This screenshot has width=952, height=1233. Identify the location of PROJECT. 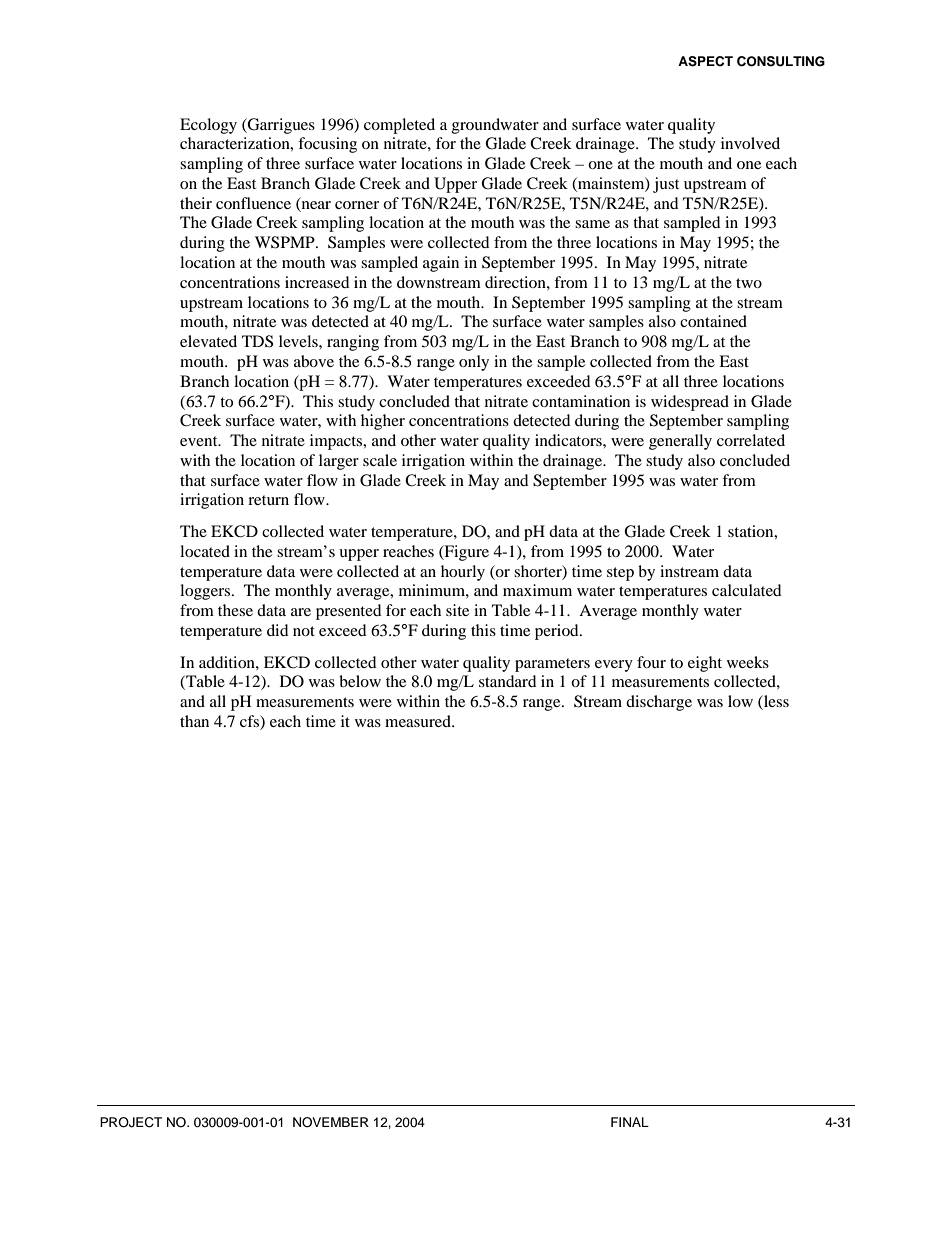
(131, 1122).
